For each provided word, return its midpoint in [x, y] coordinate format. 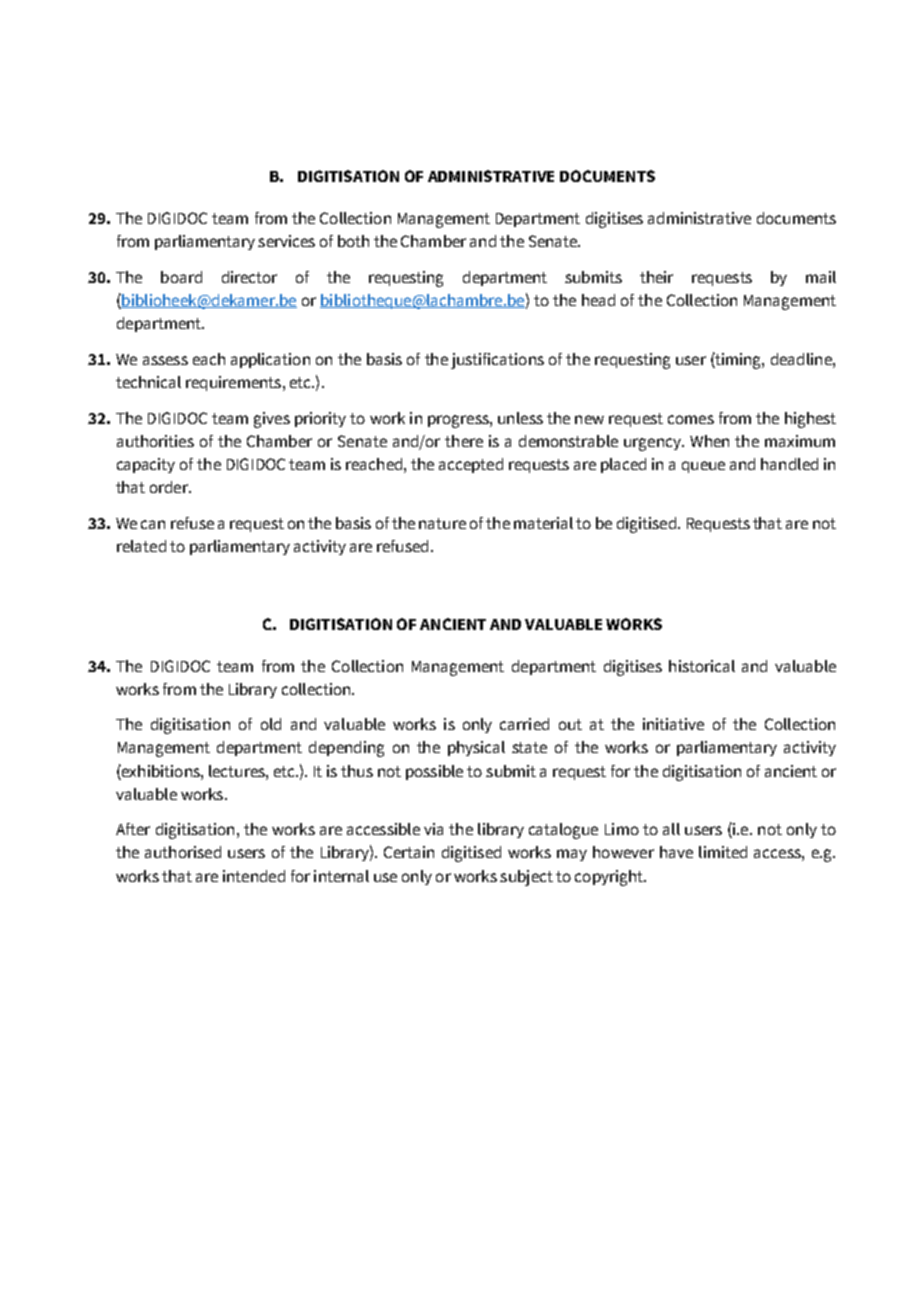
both [353, 241]
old [271, 724]
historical [702, 666]
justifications [497, 361]
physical [476, 748]
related [141, 546]
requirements [235, 383]
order [170, 487]
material [543, 523]
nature [442, 523]
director [249, 277]
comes [691, 419]
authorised [183, 852]
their [656, 277]
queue [703, 467]
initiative [673, 724]
